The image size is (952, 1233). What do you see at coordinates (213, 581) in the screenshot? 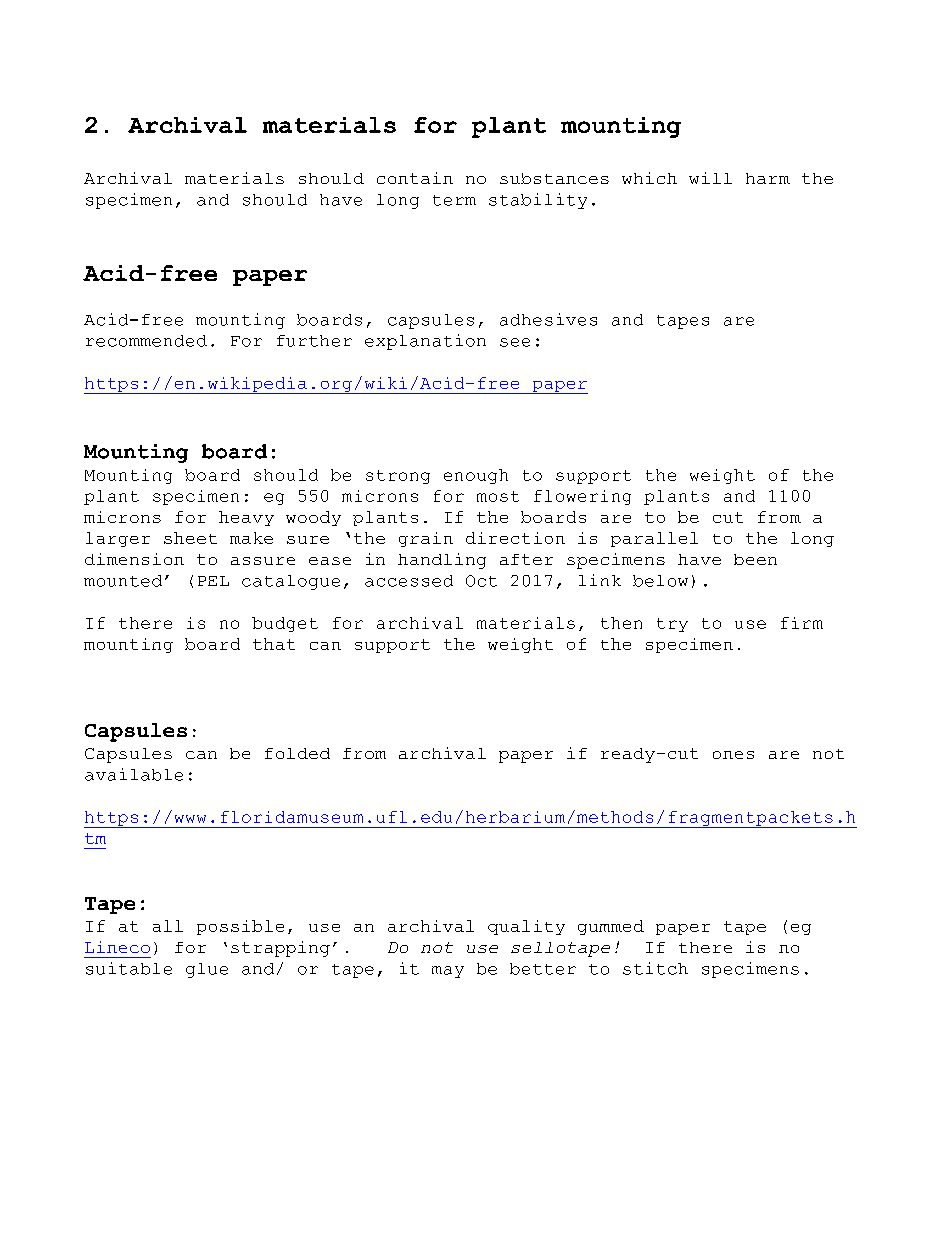
I see `PEL` at bounding box center [213, 581].
